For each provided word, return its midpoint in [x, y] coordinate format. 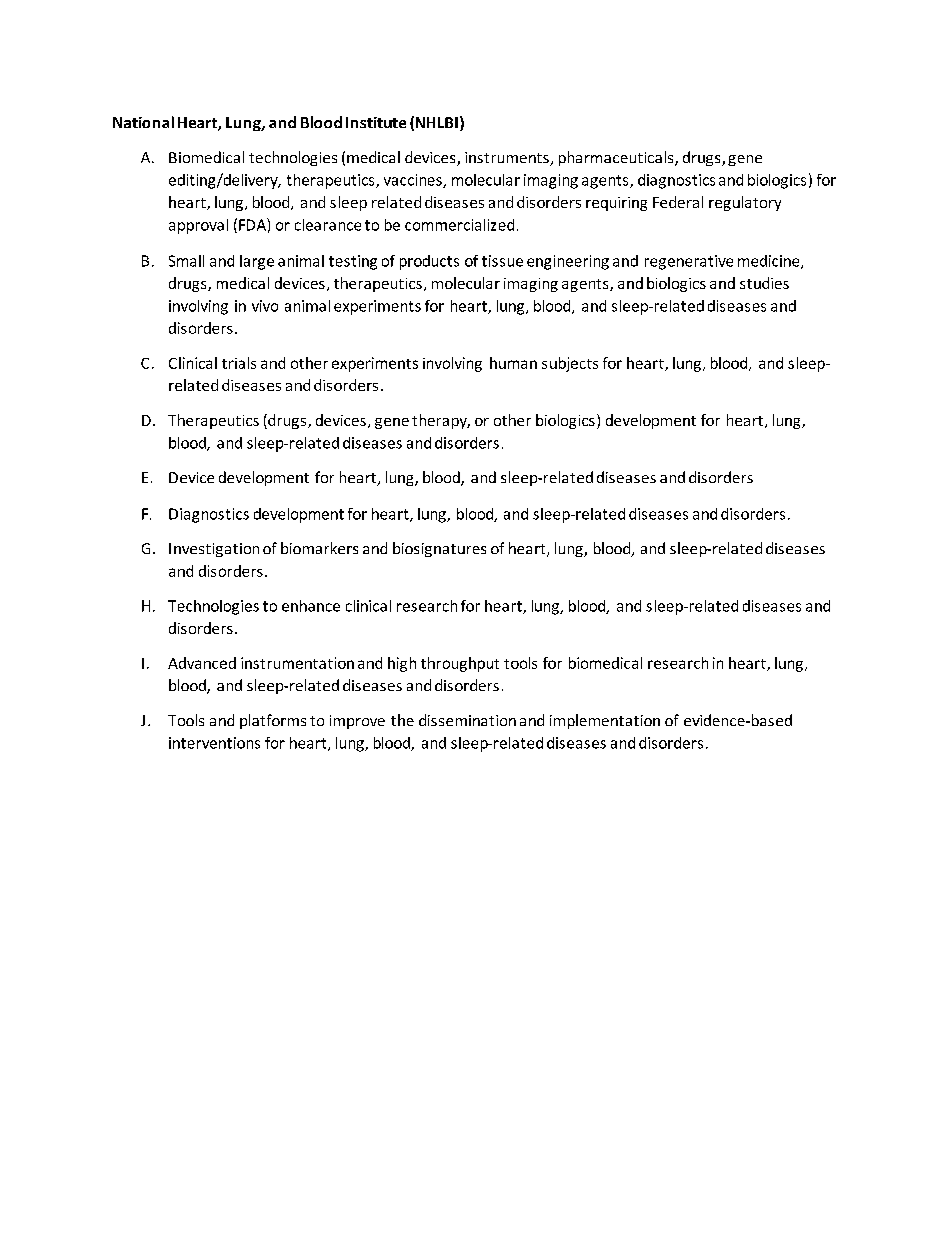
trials [239, 363]
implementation [605, 721]
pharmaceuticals [617, 158]
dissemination [467, 720]
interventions [214, 743]
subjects [570, 364]
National [143, 122]
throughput [460, 664]
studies [764, 283]
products [429, 262]
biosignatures [439, 549]
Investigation [214, 550]
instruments [508, 159]
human [513, 363]
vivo [265, 306]
